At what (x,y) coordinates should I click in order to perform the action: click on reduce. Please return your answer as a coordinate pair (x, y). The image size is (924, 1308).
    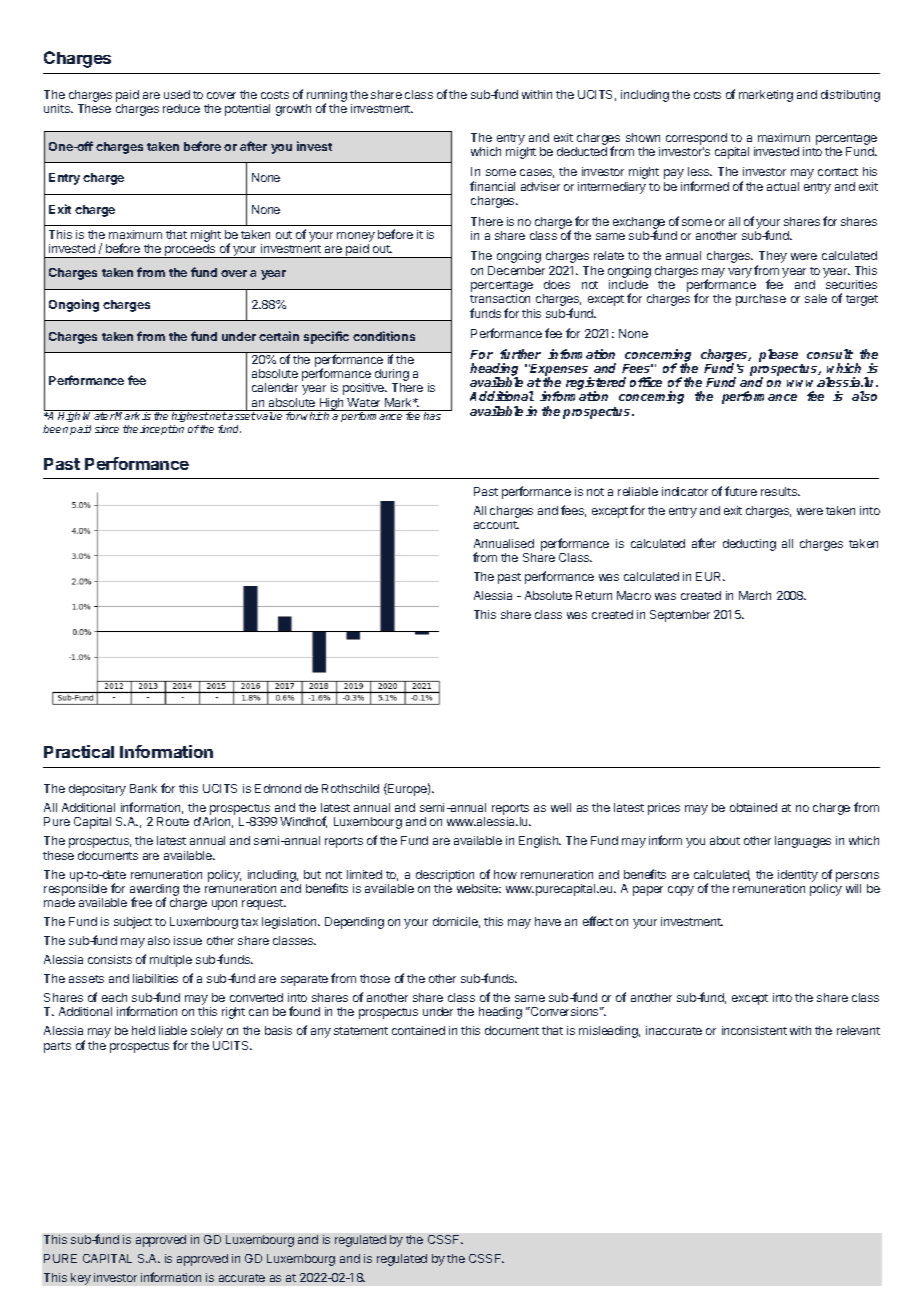
    Looking at the image, I should click on (181, 108).
